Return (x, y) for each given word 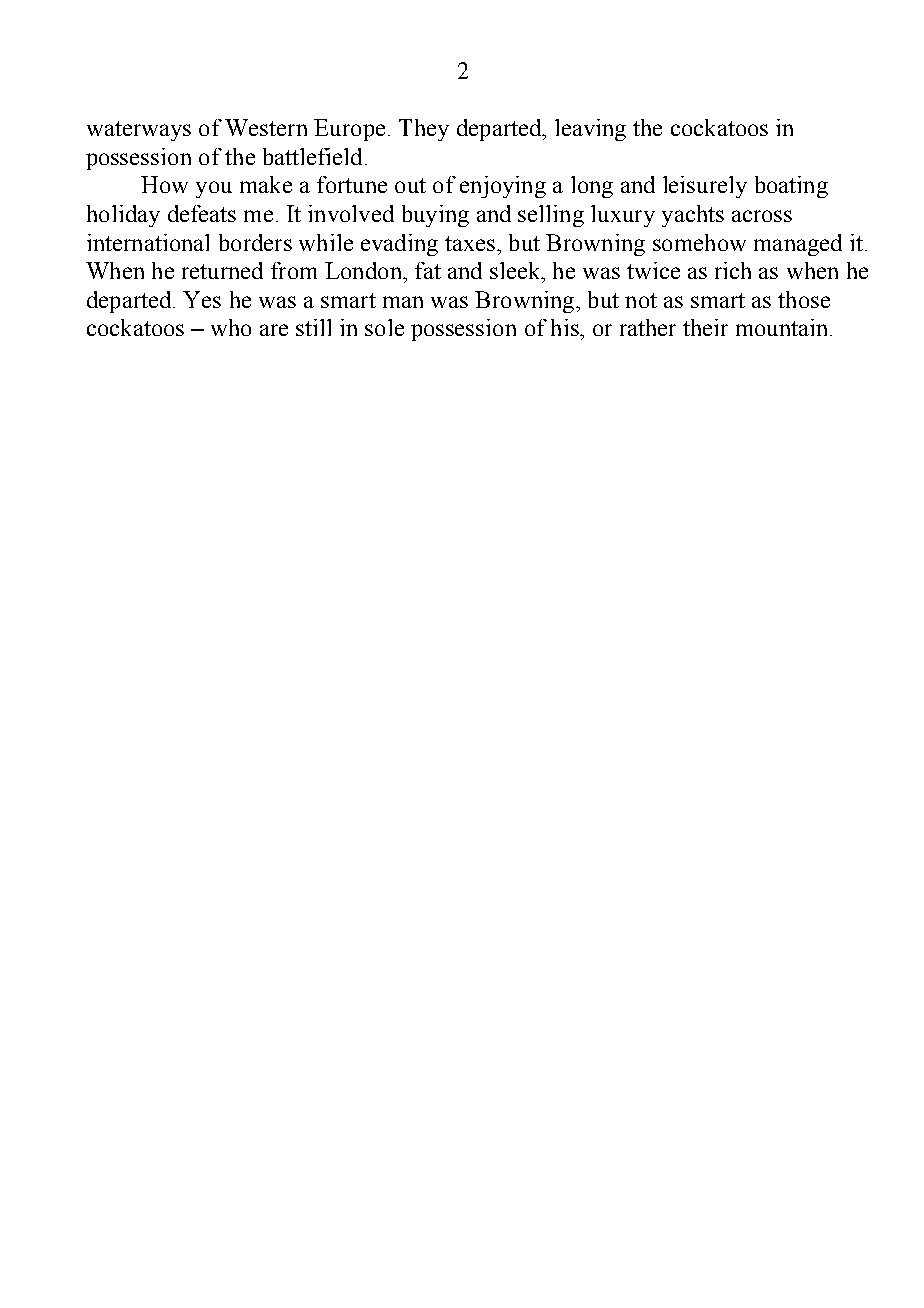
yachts (693, 216)
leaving (590, 130)
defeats (202, 213)
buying (435, 216)
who (231, 327)
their (705, 327)
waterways (139, 131)
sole (384, 327)
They (424, 130)
